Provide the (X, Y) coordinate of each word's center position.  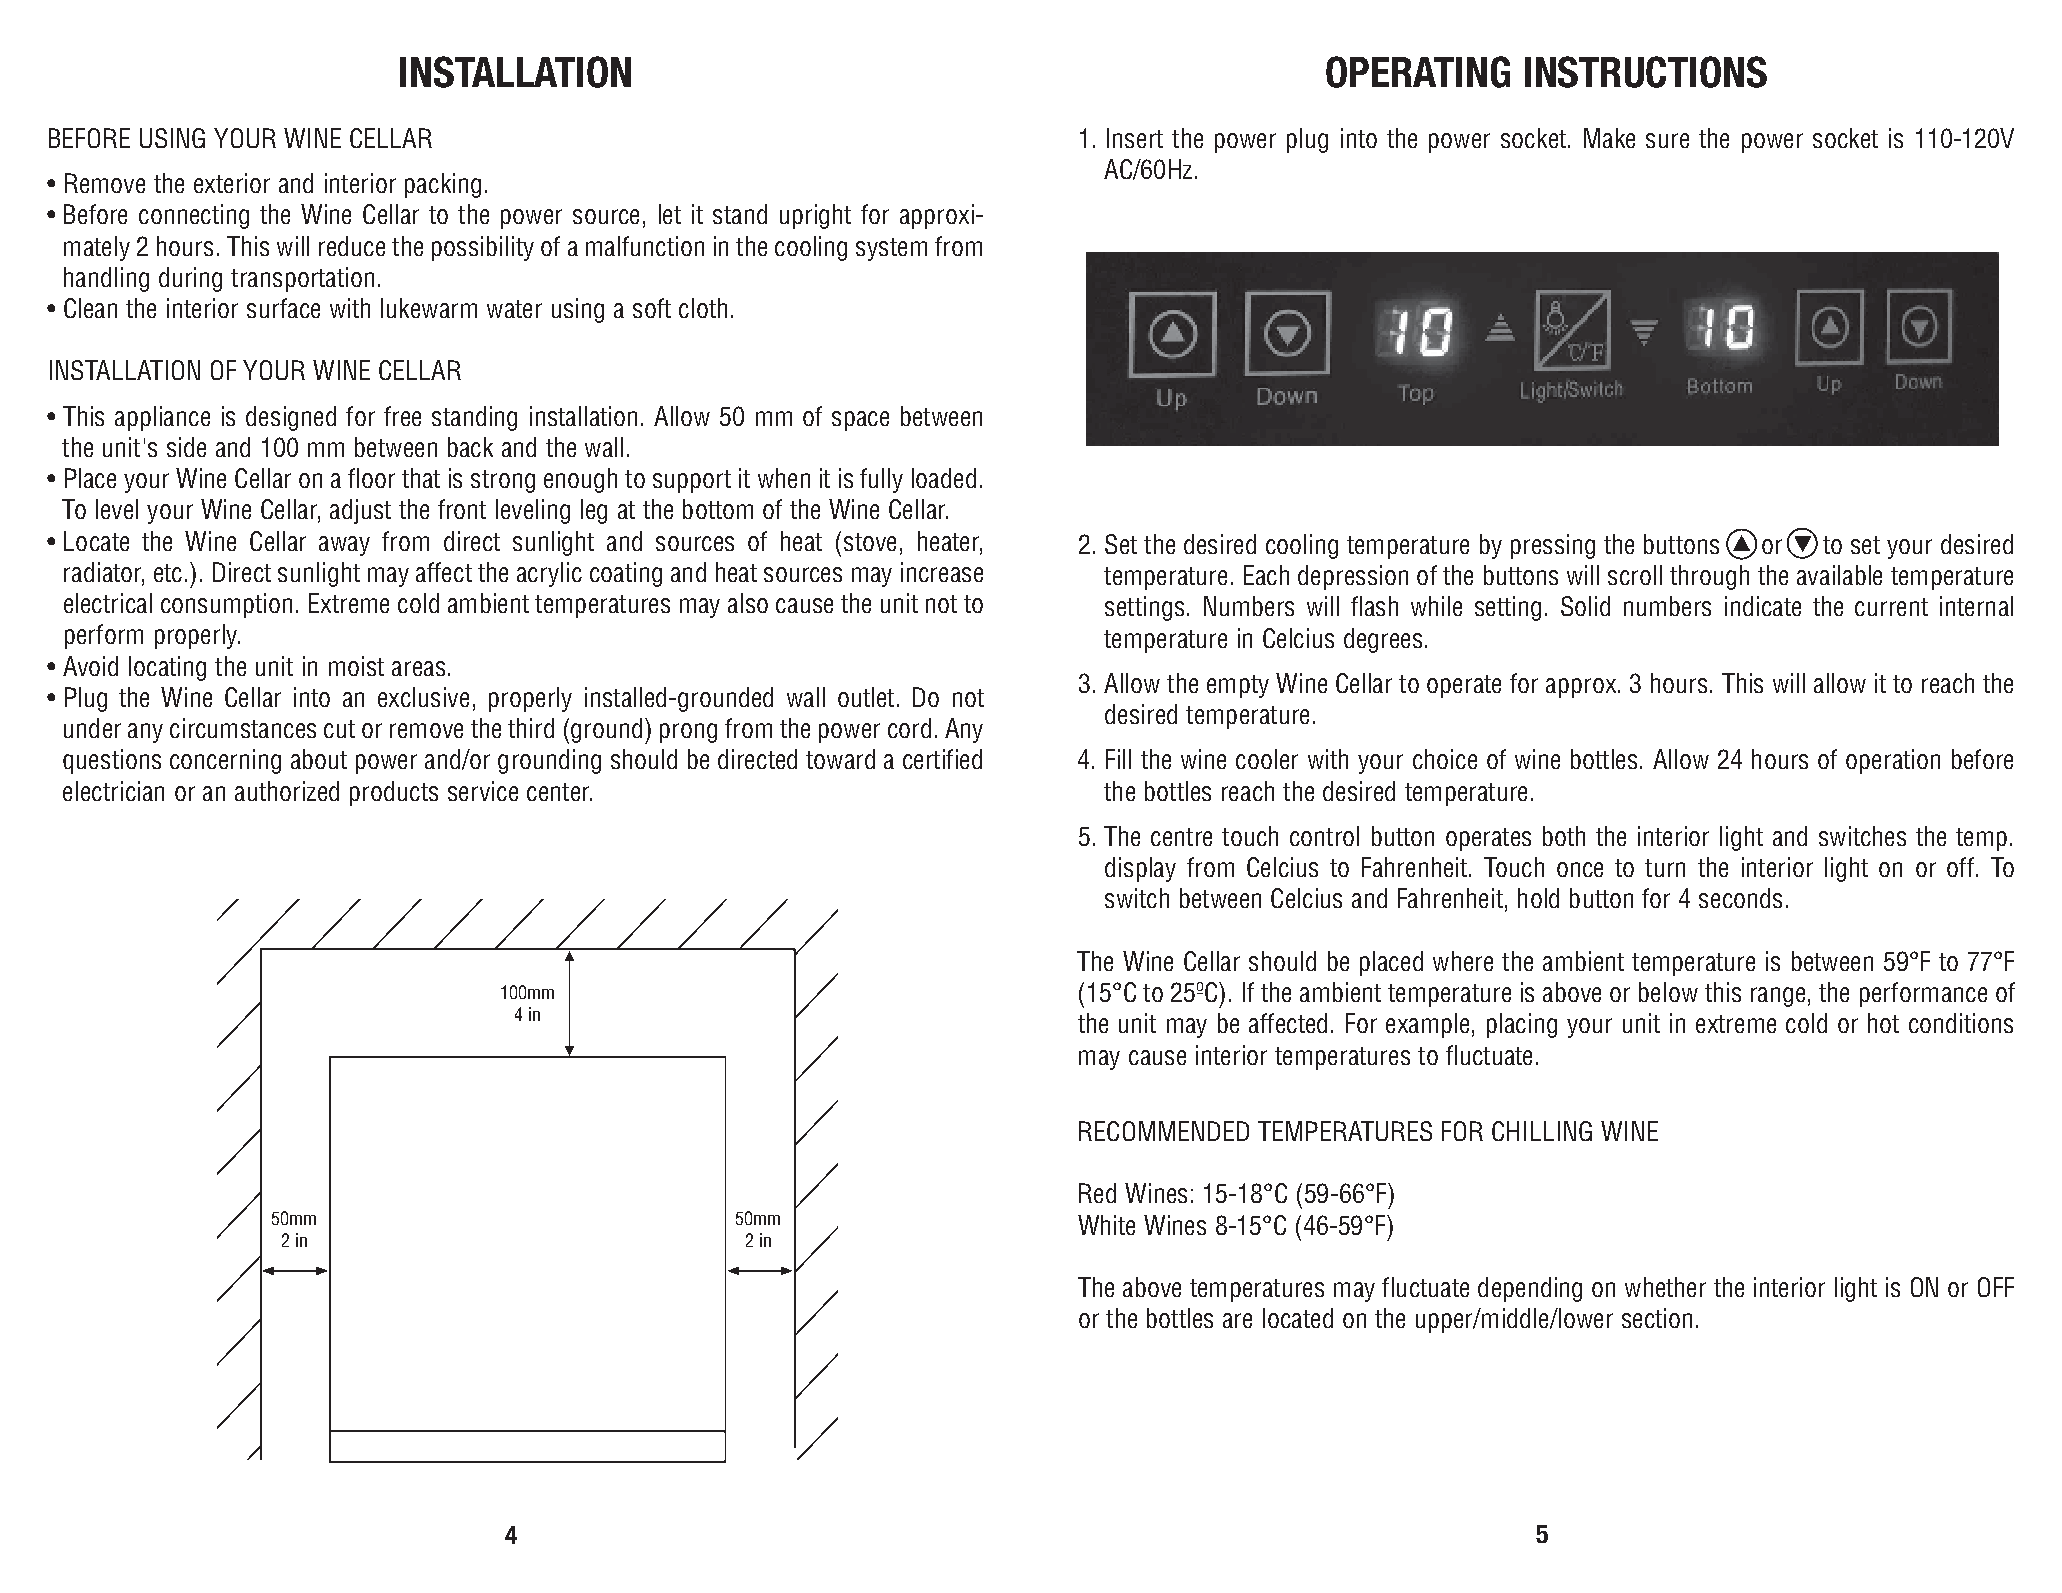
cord (909, 728)
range (1778, 997)
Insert (1135, 138)
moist (356, 666)
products (394, 793)
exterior (232, 183)
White (1106, 1225)
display (1140, 869)
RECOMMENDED (1164, 1131)
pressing (1553, 546)
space (860, 421)
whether (1665, 1287)
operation (1893, 761)
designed (291, 418)
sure (1667, 140)
